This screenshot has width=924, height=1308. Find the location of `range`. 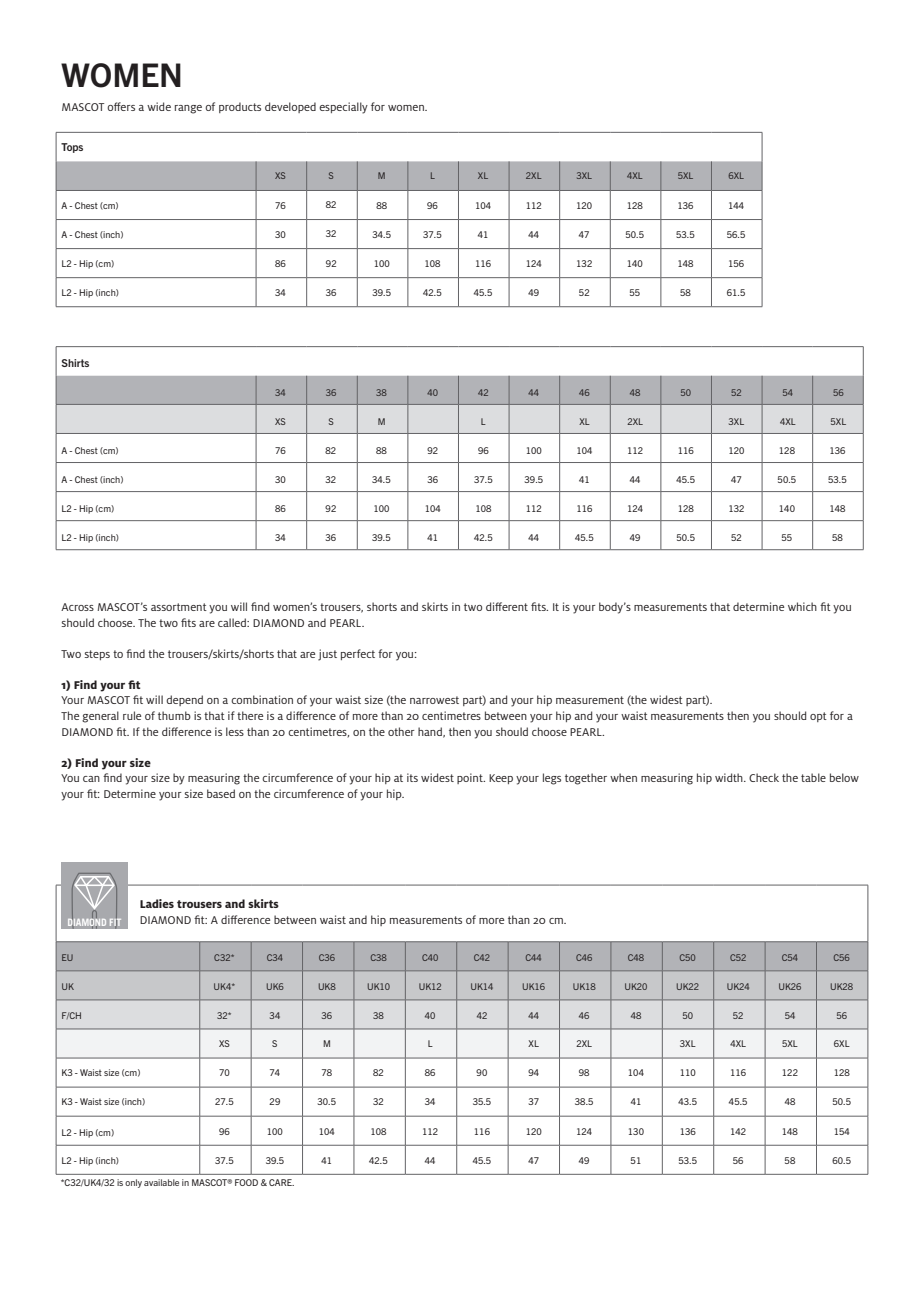

range is located at coordinates (188, 109).
